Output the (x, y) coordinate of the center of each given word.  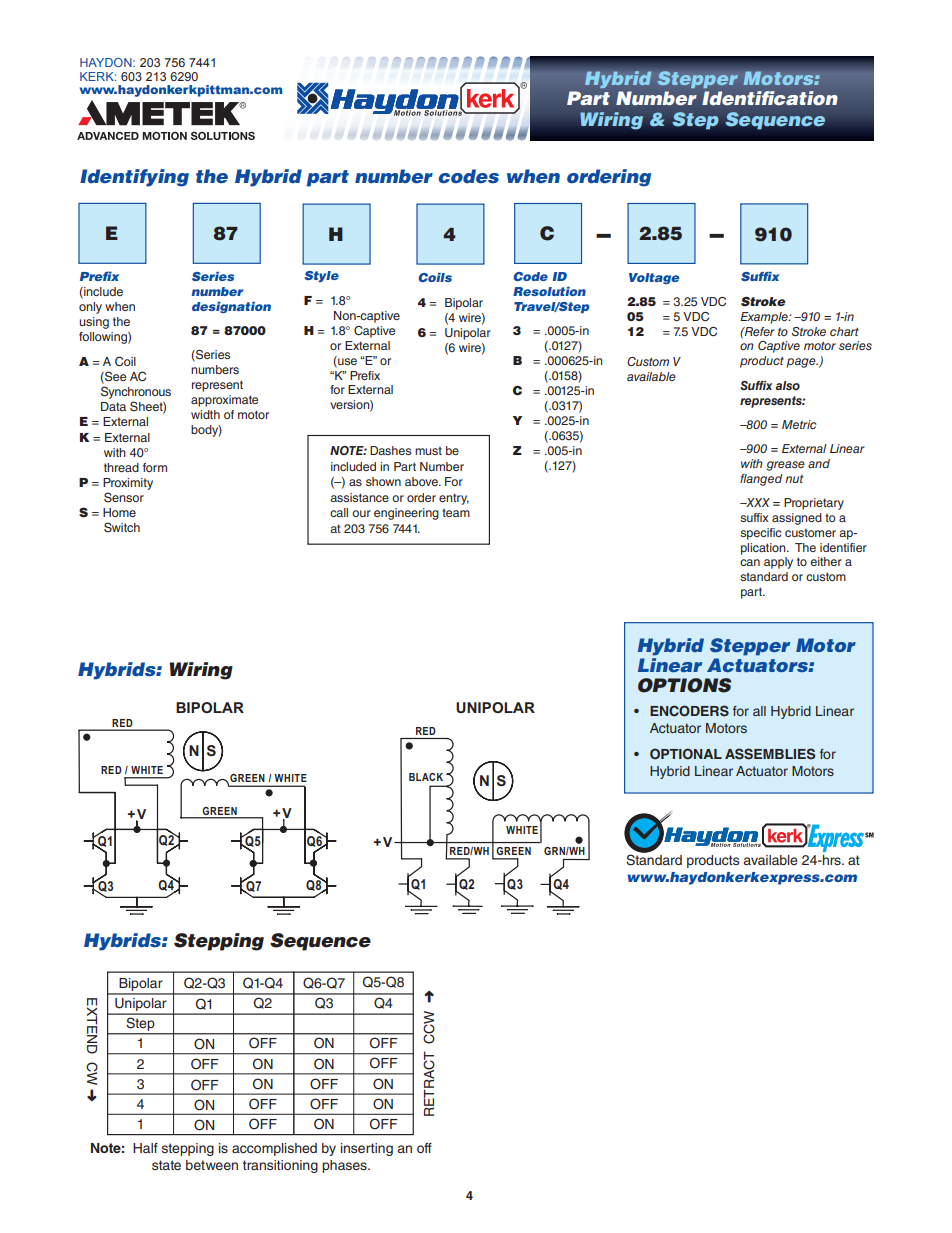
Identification (770, 98)
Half (145, 1148)
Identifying (134, 178)
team (456, 512)
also (788, 385)
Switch (122, 527)
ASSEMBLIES (770, 754)
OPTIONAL (686, 754)
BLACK (426, 777)
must (428, 450)
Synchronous (136, 392)
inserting (367, 1149)
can (750, 562)
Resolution (549, 291)
